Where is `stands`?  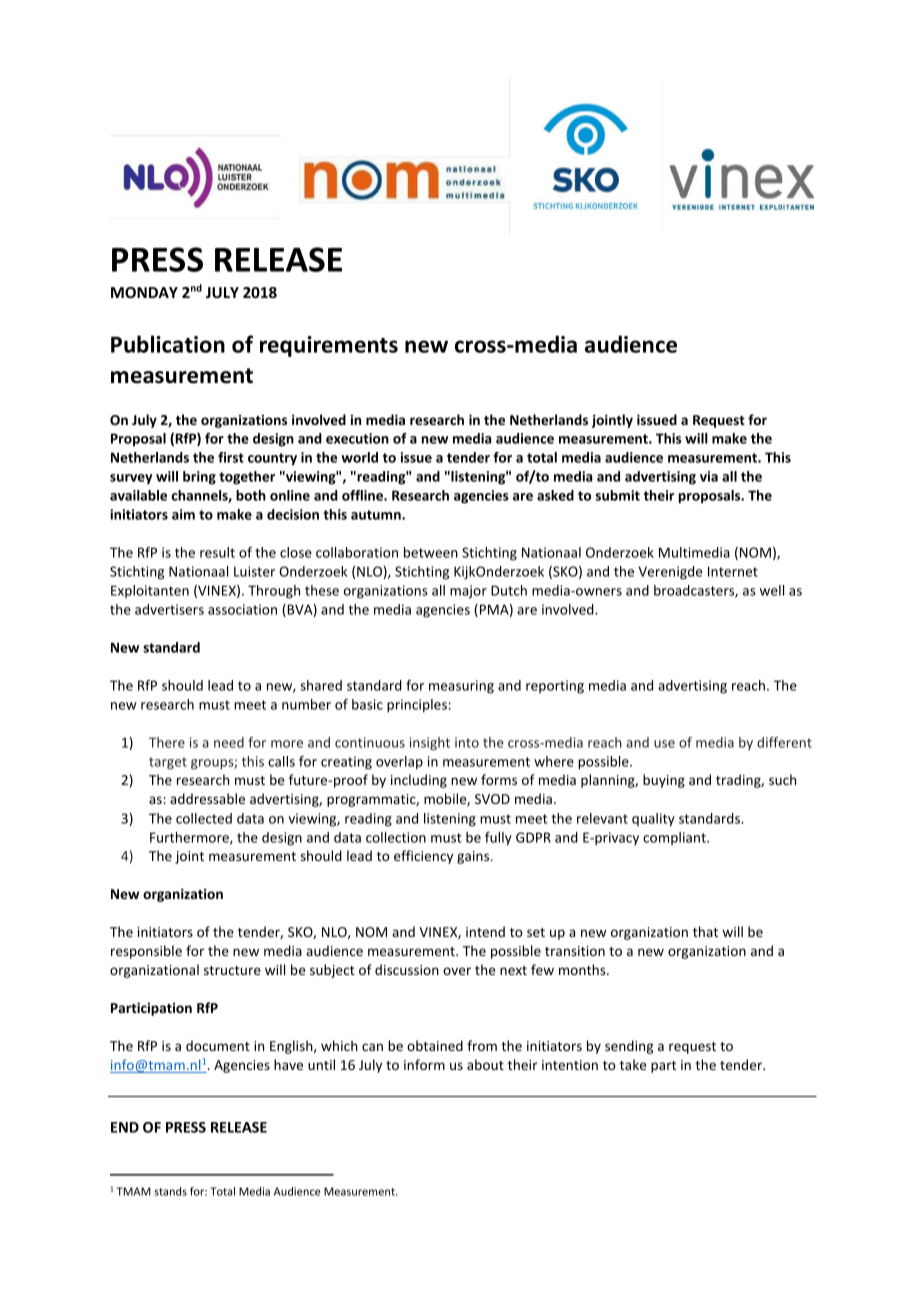 stands is located at coordinates (170, 1191).
